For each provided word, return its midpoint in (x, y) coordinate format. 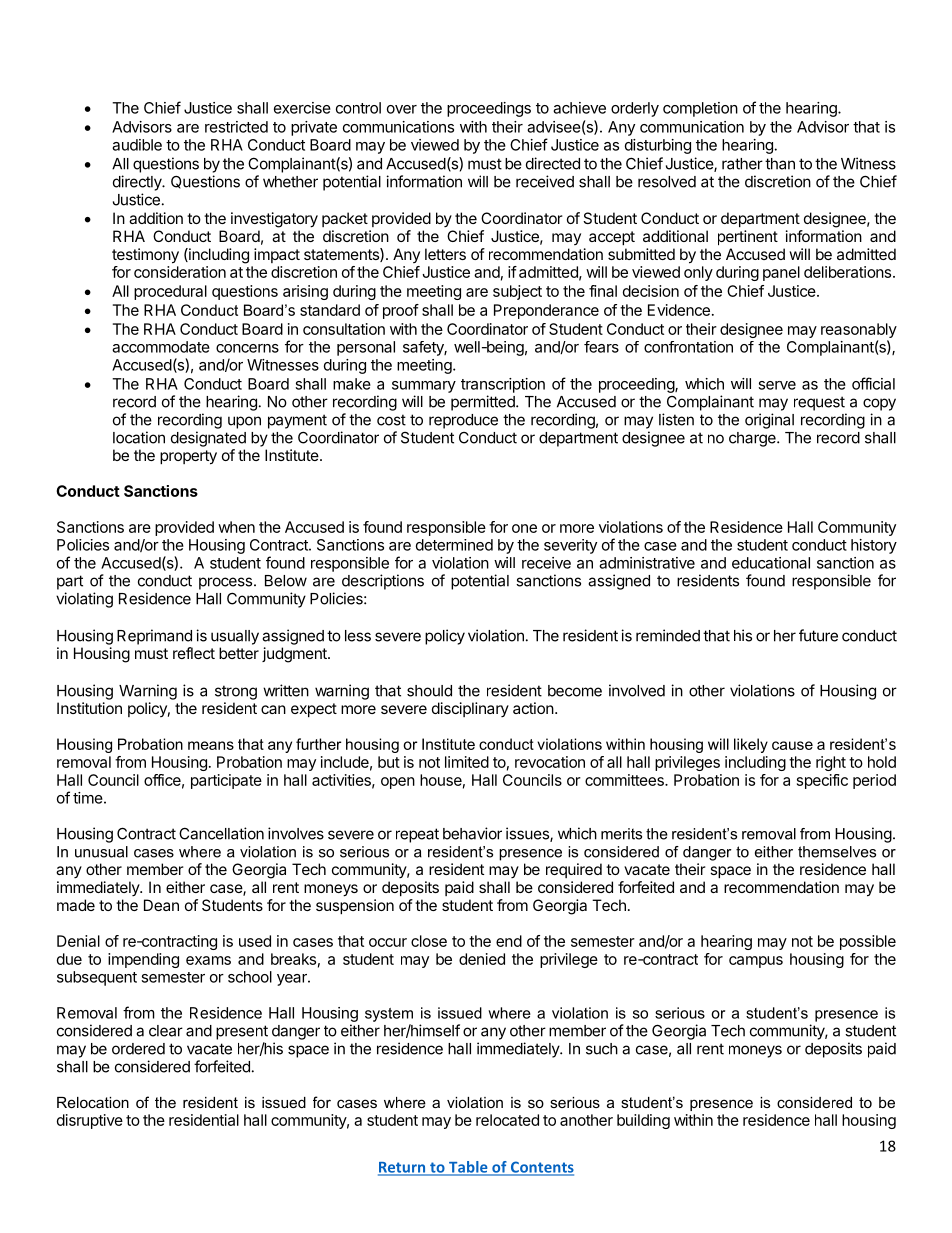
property (188, 457)
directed (553, 163)
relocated (507, 1120)
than (780, 164)
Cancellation (221, 833)
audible (137, 145)
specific (822, 781)
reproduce (463, 421)
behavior (472, 833)
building (643, 1121)
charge (753, 439)
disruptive (90, 1121)
